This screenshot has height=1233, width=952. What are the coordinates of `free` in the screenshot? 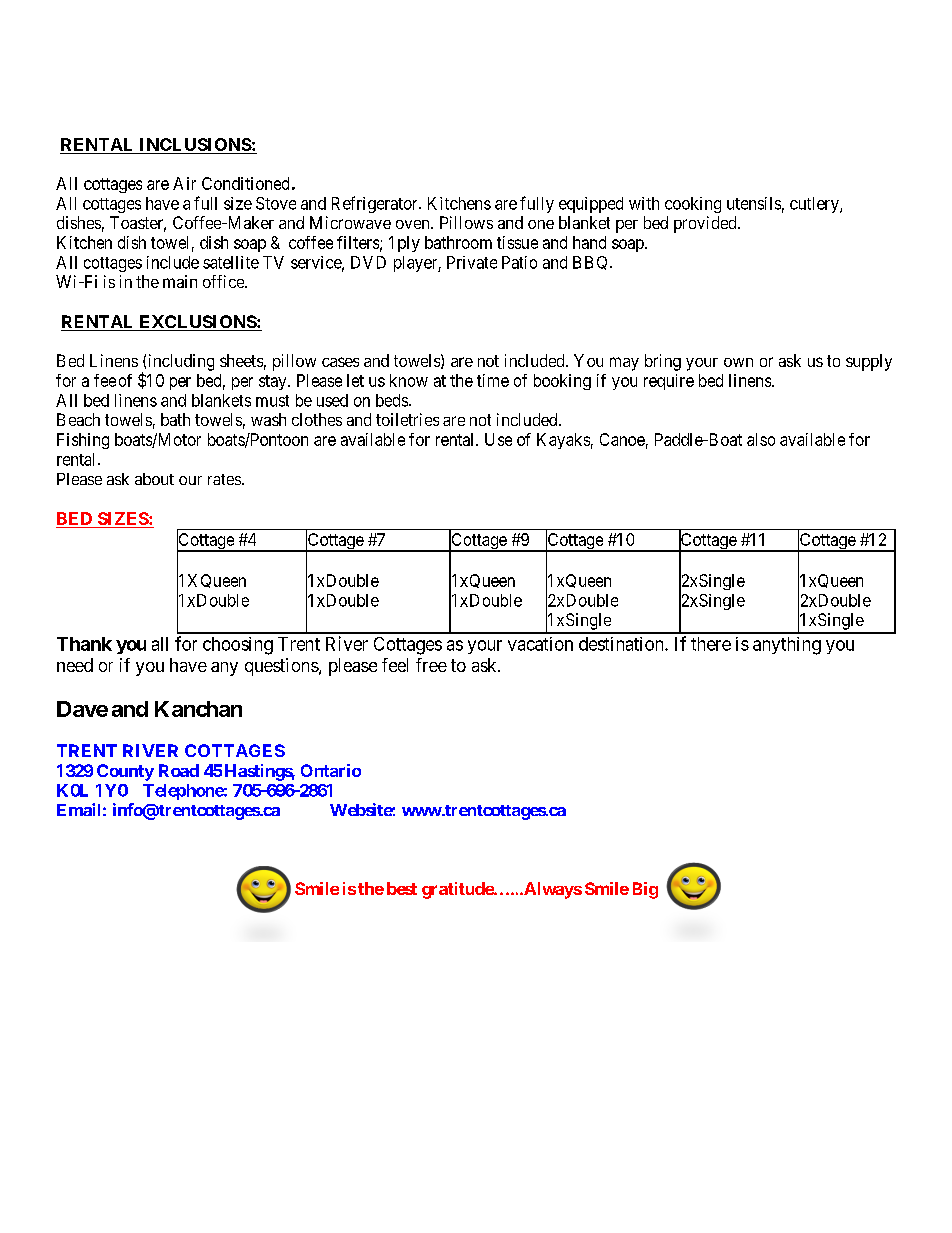 It's located at (431, 665).
